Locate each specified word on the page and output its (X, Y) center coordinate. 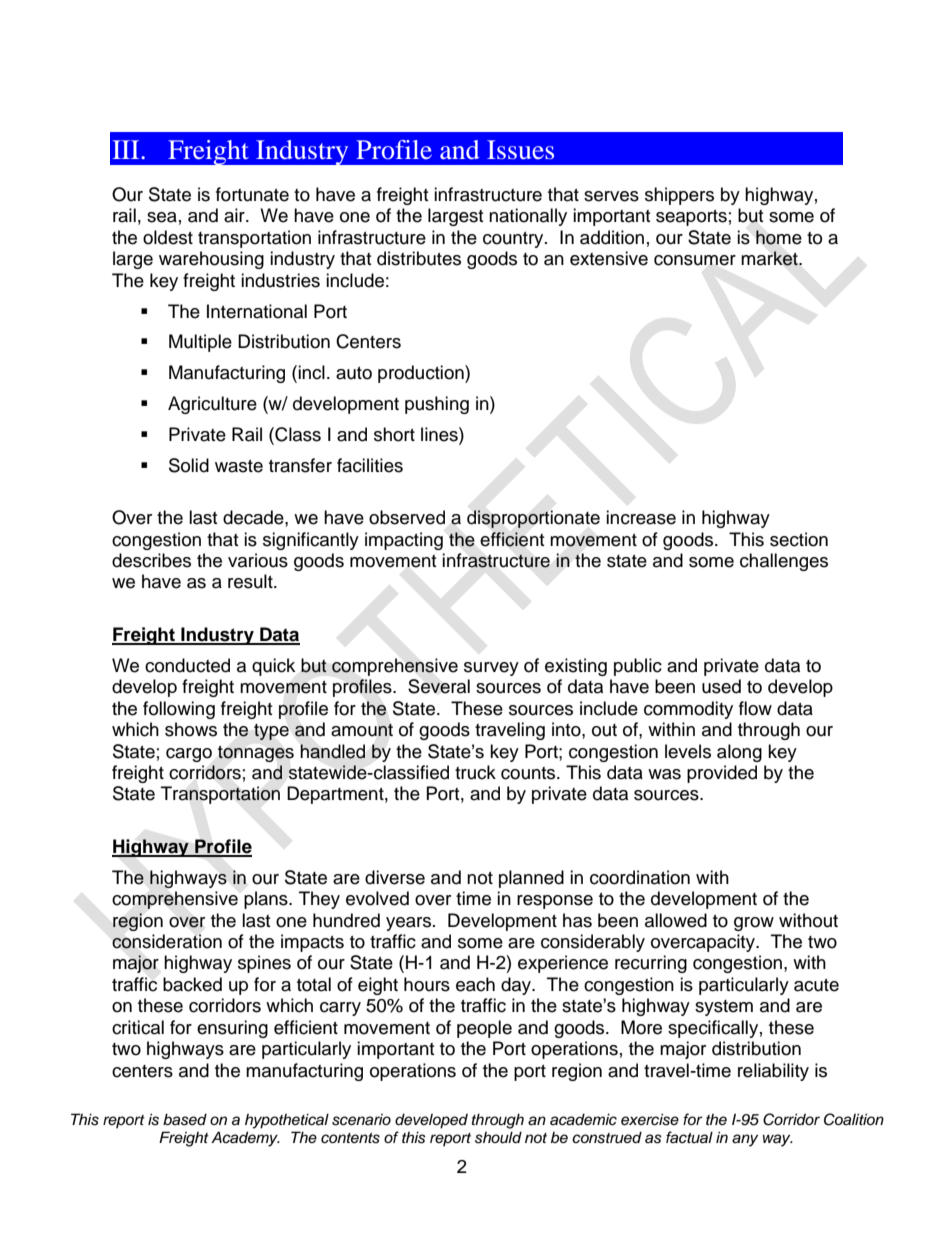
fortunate (252, 194)
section (799, 539)
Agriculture (212, 405)
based (185, 1119)
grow (754, 924)
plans (267, 900)
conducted (187, 665)
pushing (437, 405)
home (779, 237)
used (721, 686)
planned (531, 879)
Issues (520, 149)
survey (491, 669)
